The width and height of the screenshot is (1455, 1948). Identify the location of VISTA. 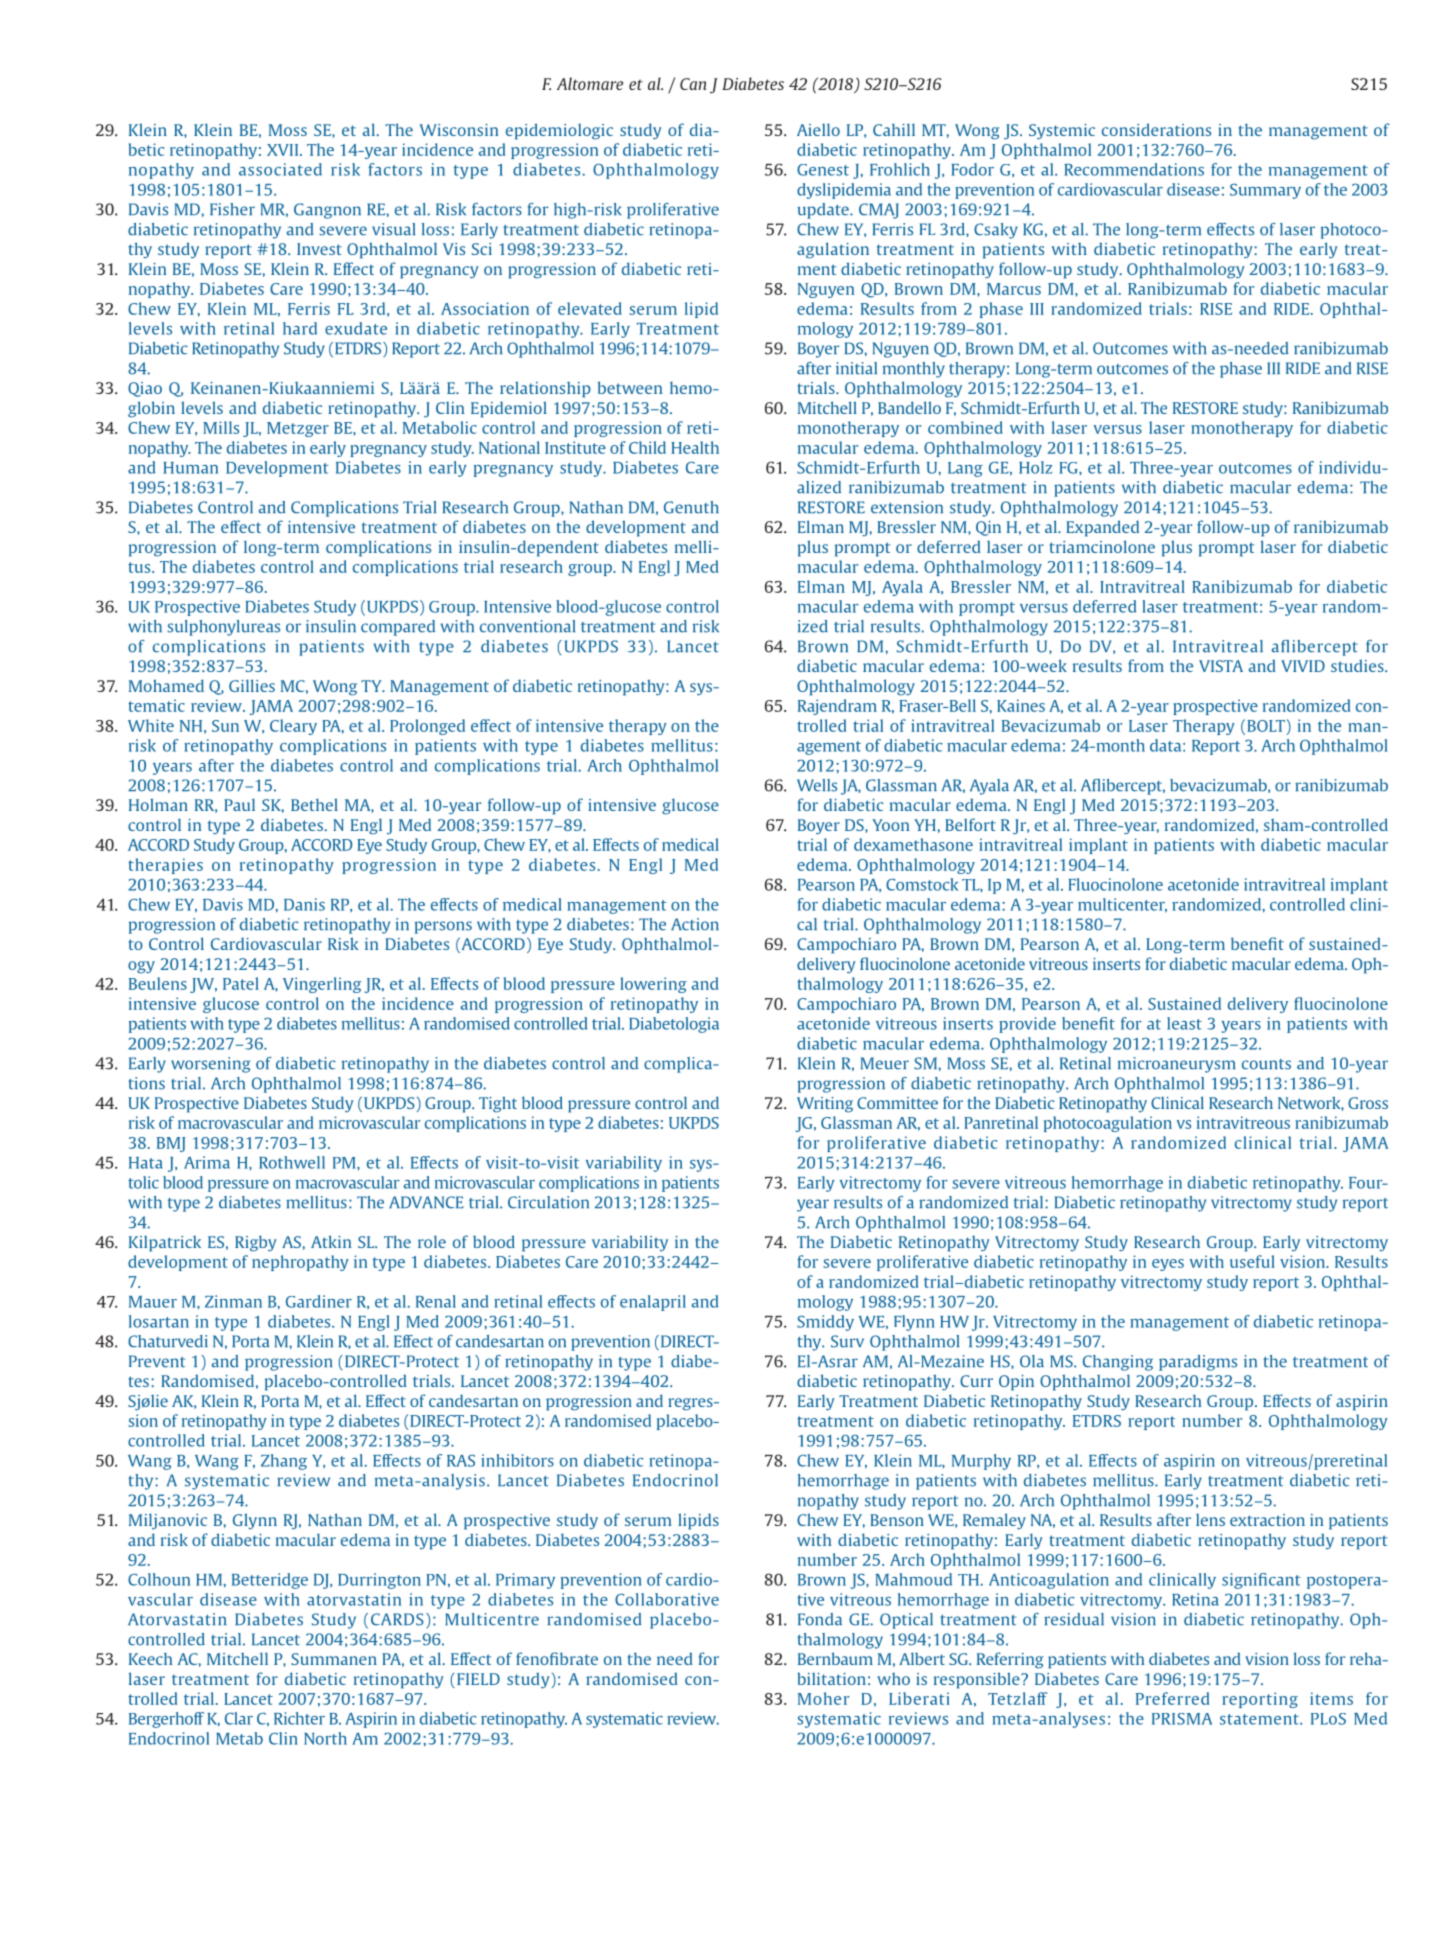
(1221, 666).
